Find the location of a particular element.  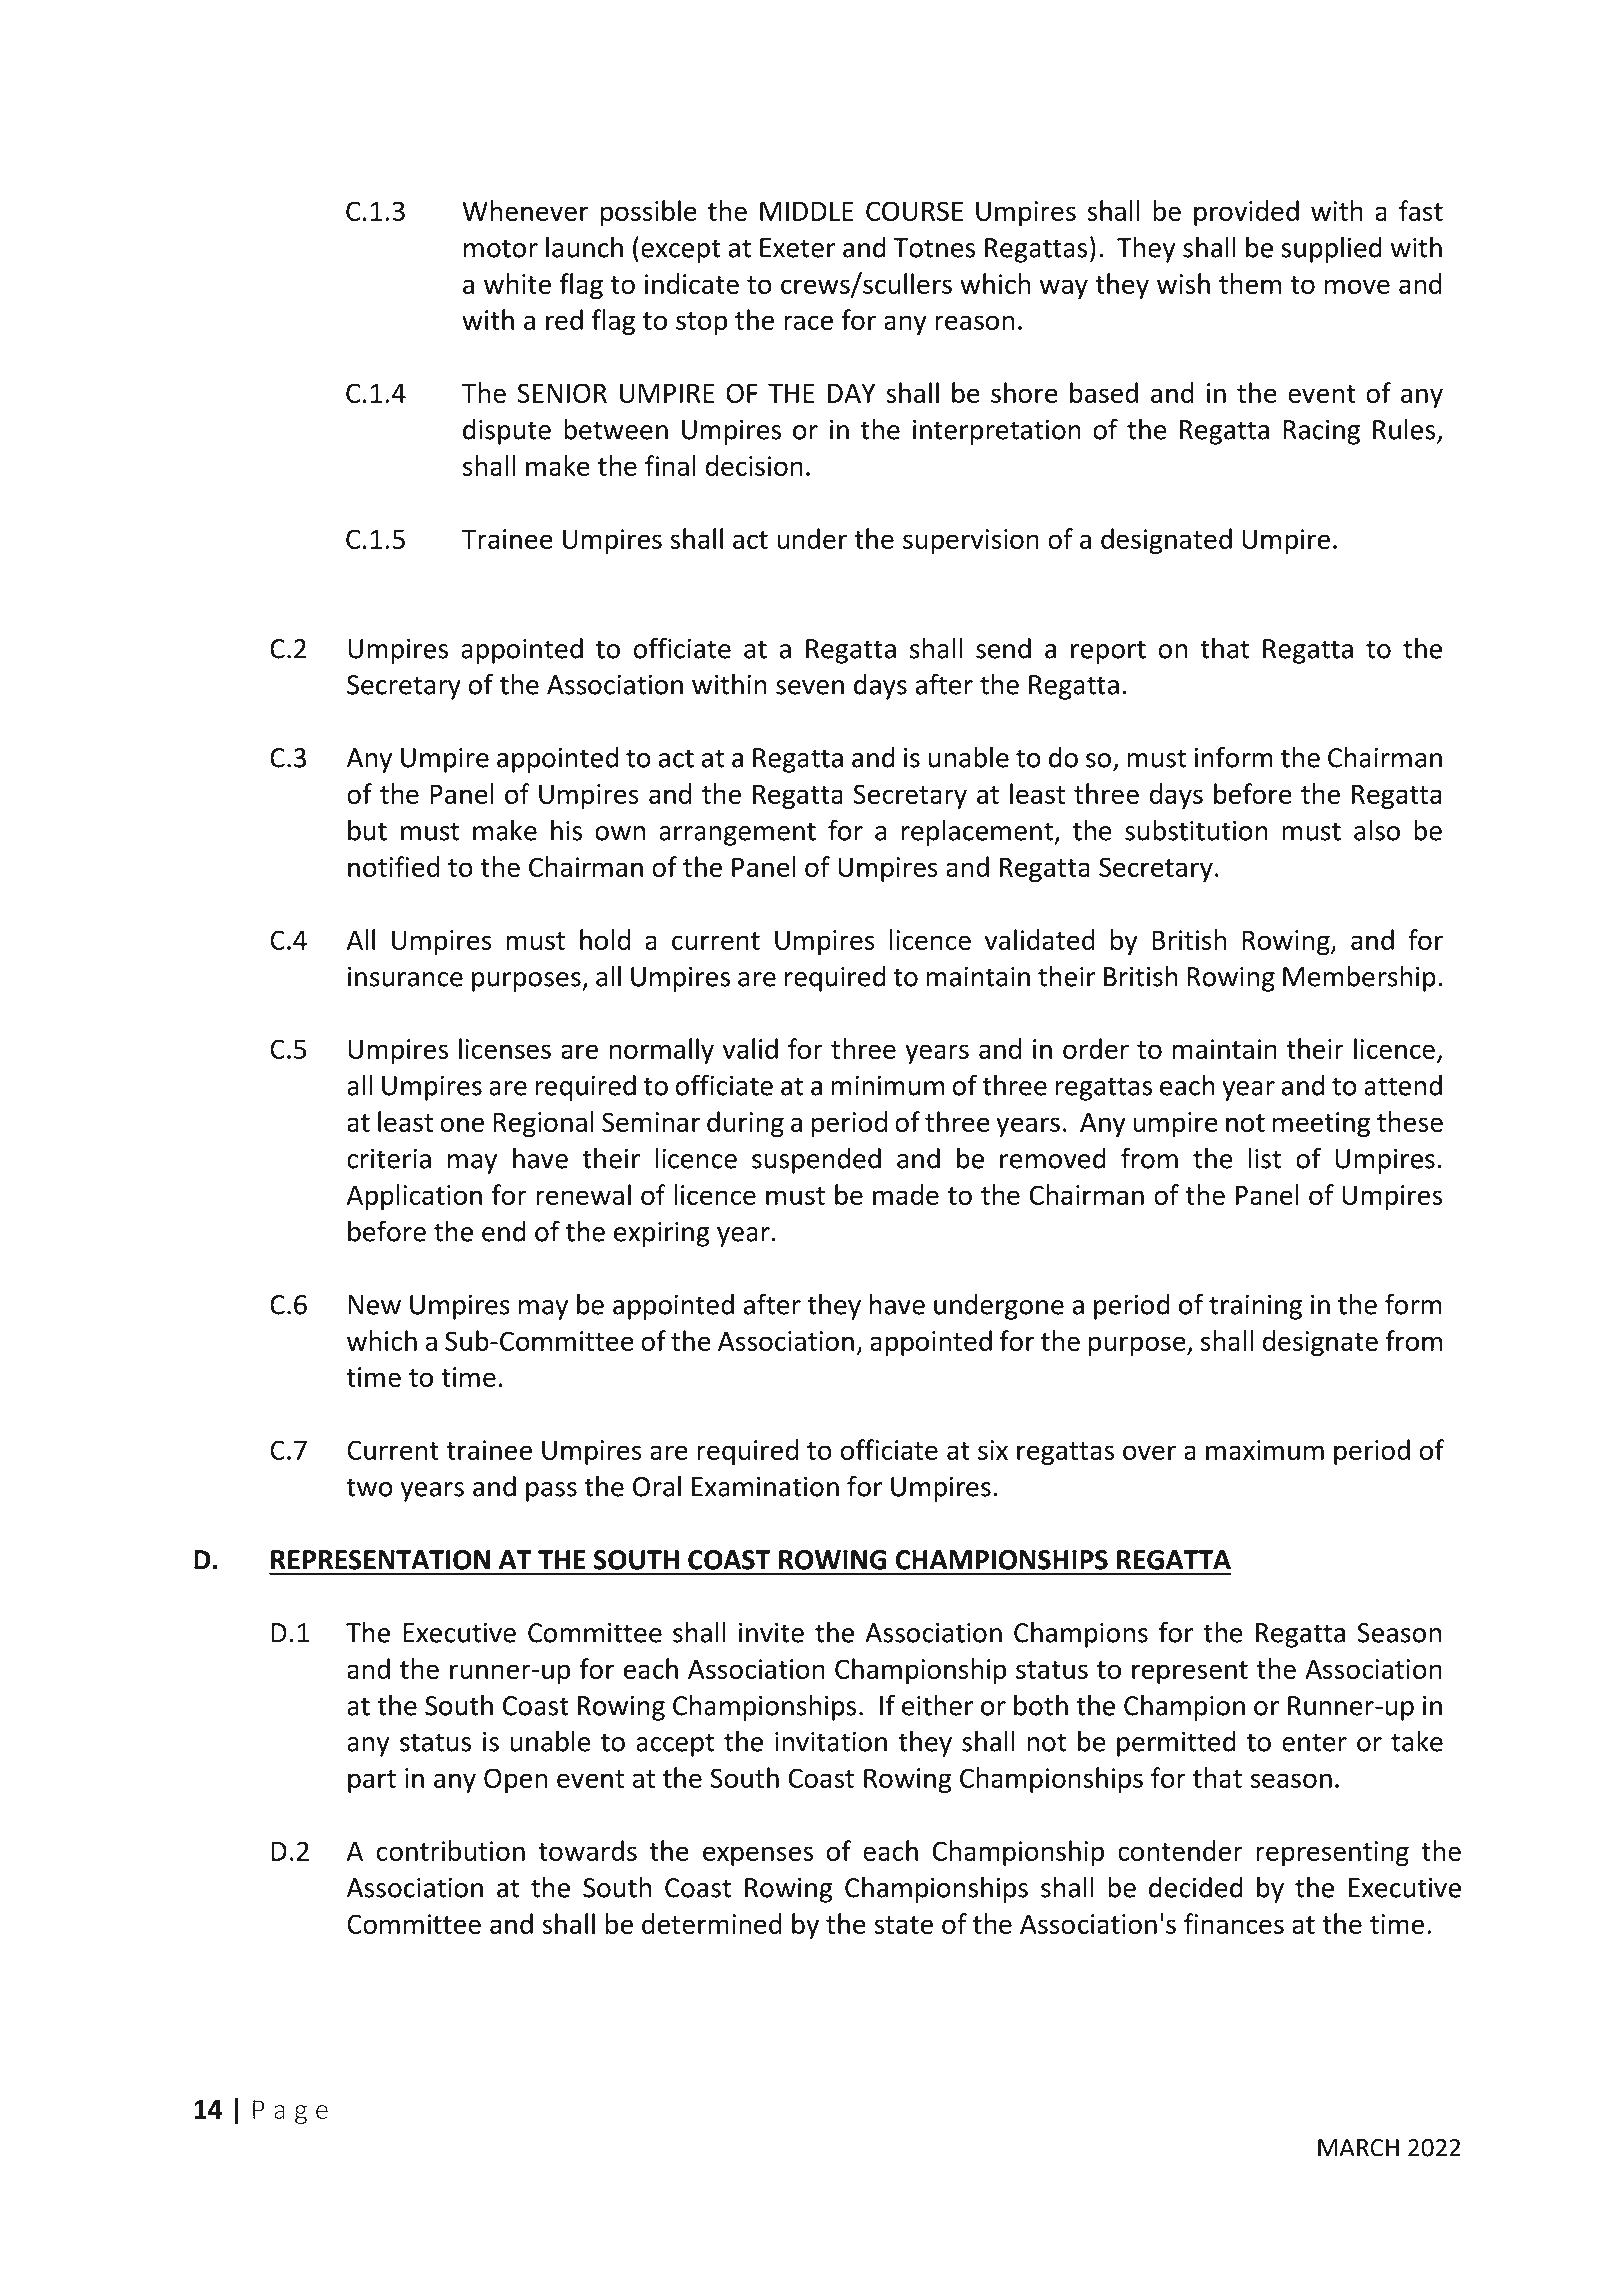

Membership is located at coordinates (1359, 979).
